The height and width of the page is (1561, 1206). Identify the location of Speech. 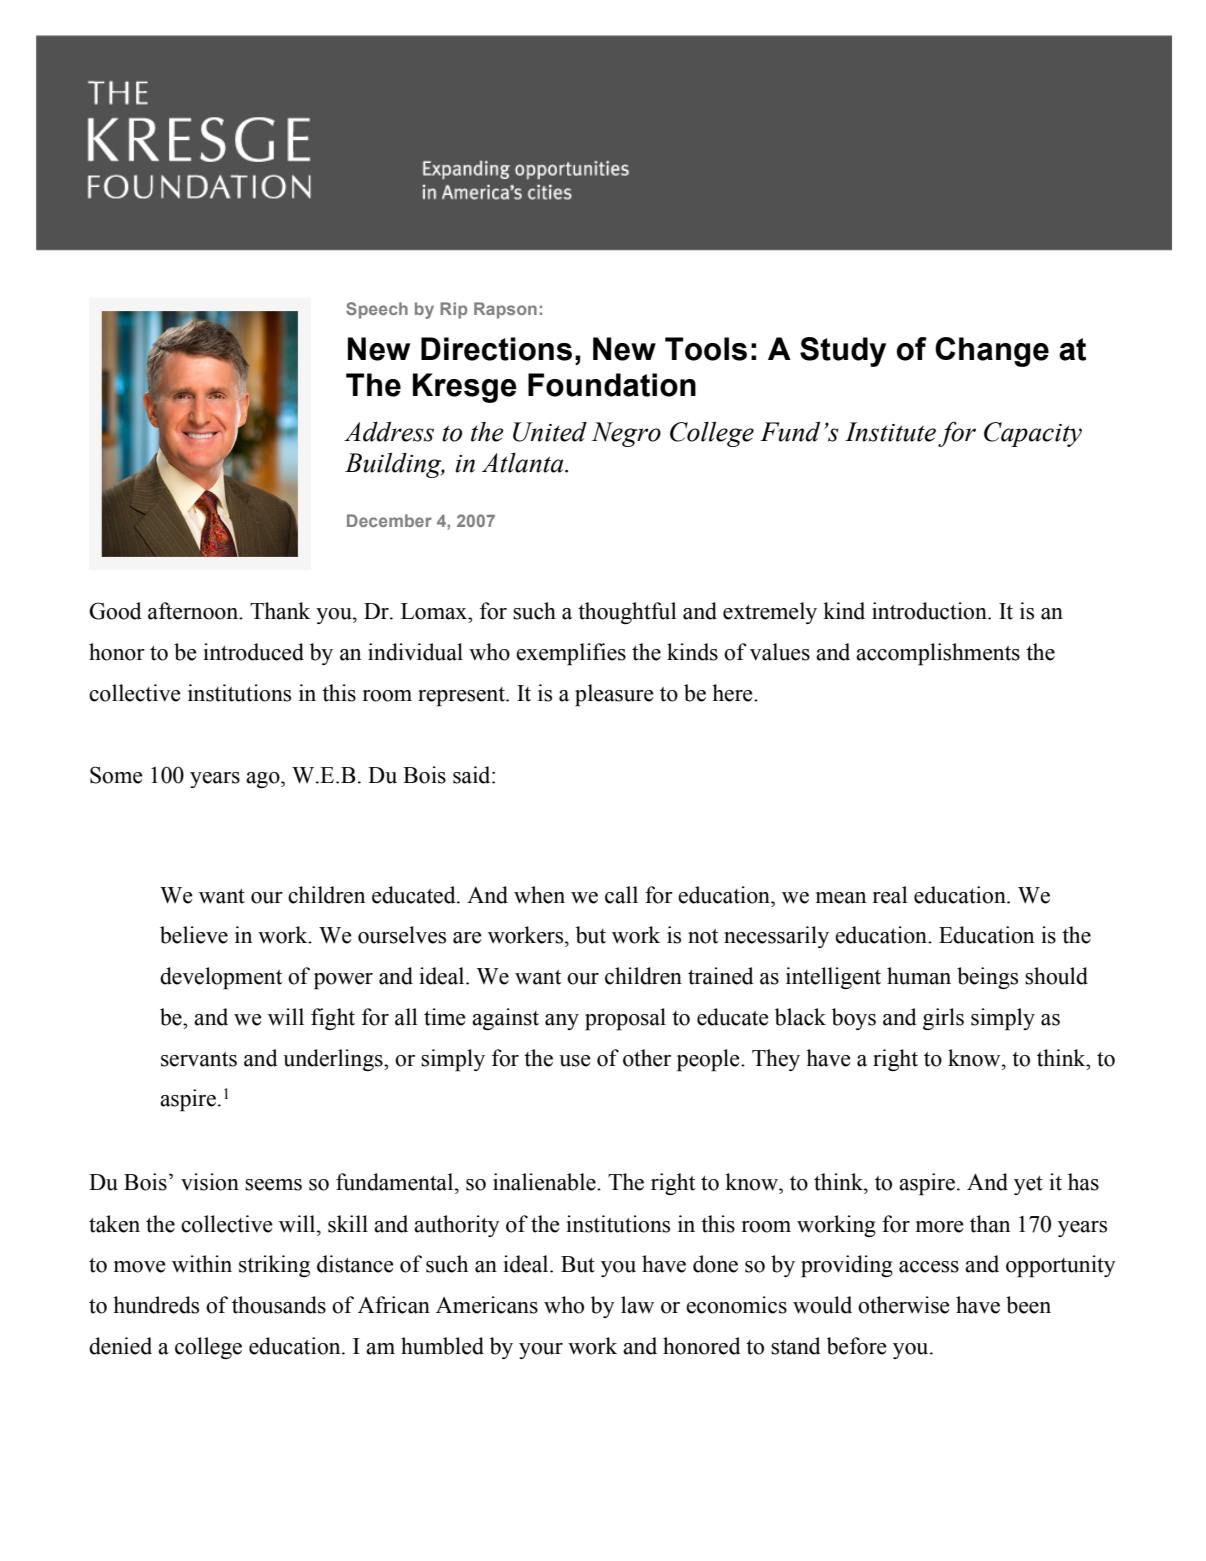
(377, 310).
